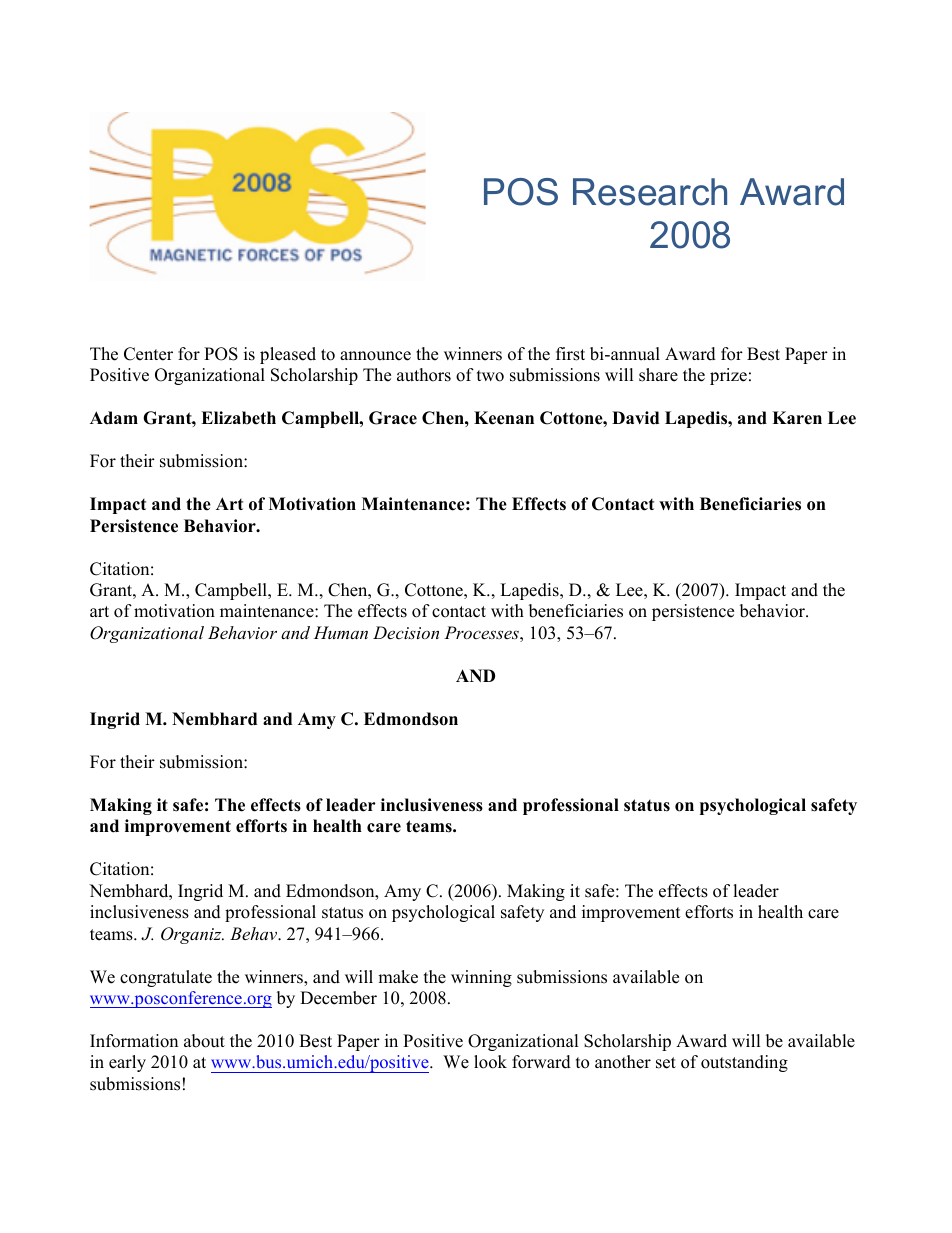 The height and width of the screenshot is (1233, 952). I want to click on prize, so click(728, 376).
